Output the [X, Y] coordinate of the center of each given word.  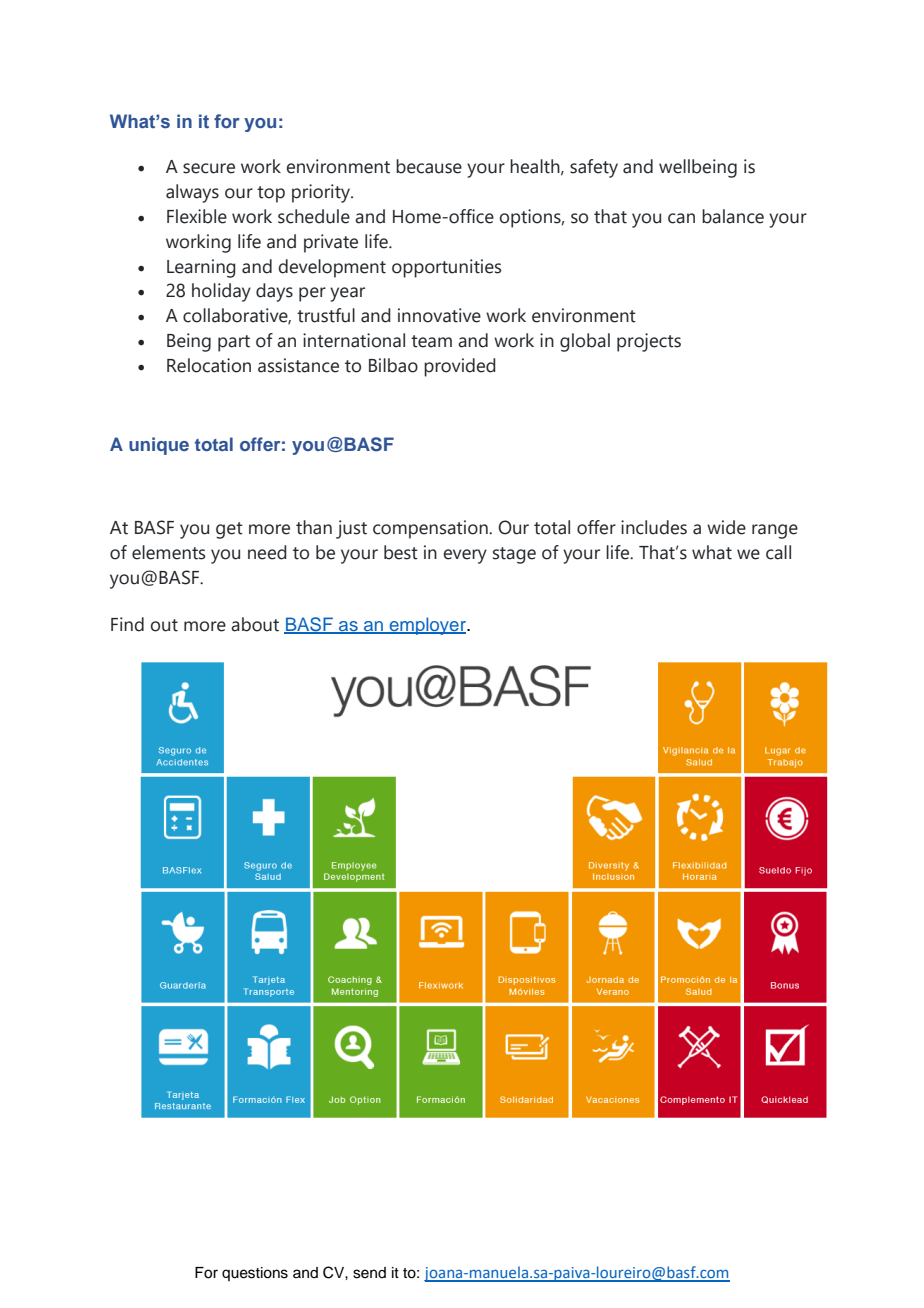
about [255, 624]
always [192, 193]
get [229, 530]
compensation [431, 529]
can [681, 218]
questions [255, 1274]
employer [427, 626]
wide [726, 527]
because [429, 166]
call [778, 552]
